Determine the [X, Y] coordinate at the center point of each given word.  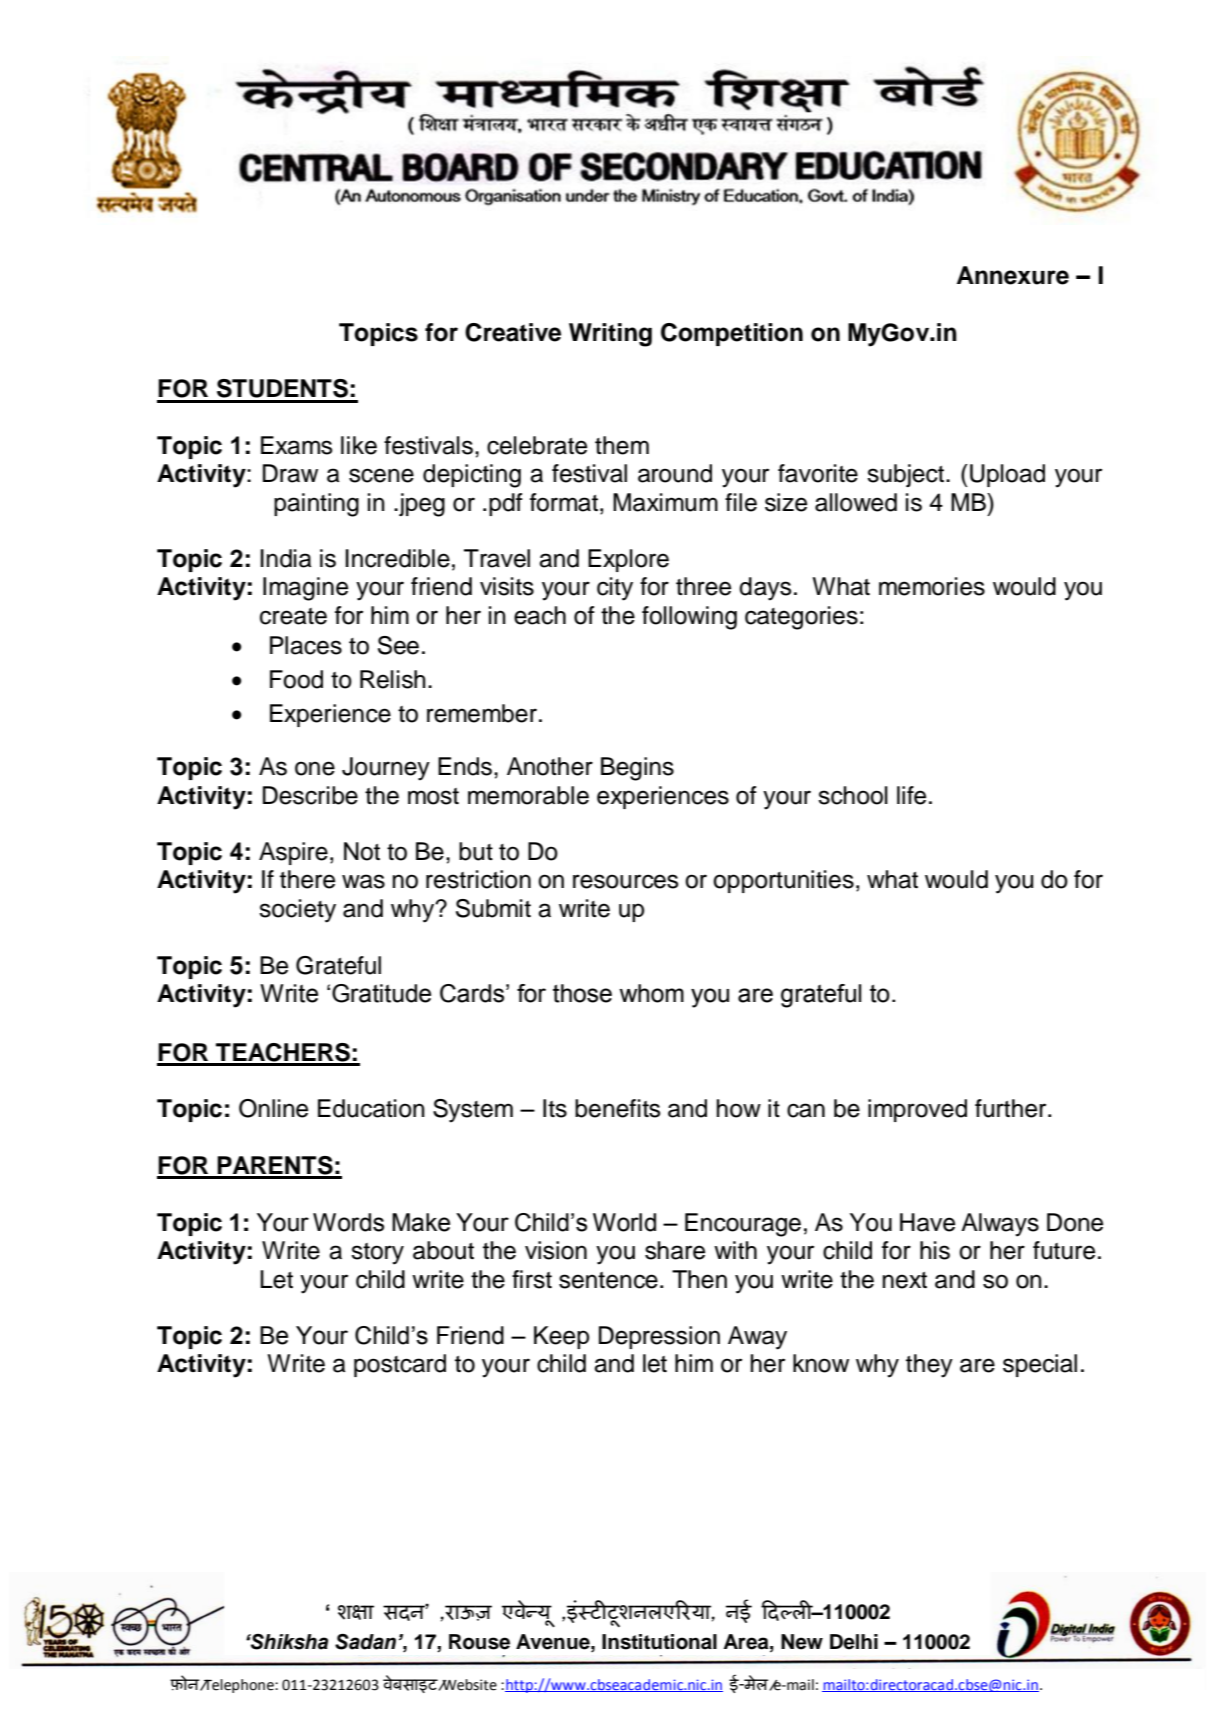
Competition [732, 334]
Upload [1007, 475]
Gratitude [381, 993]
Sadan [365, 1642]
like [359, 445]
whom [651, 993]
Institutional [659, 1642]
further [1012, 1108]
